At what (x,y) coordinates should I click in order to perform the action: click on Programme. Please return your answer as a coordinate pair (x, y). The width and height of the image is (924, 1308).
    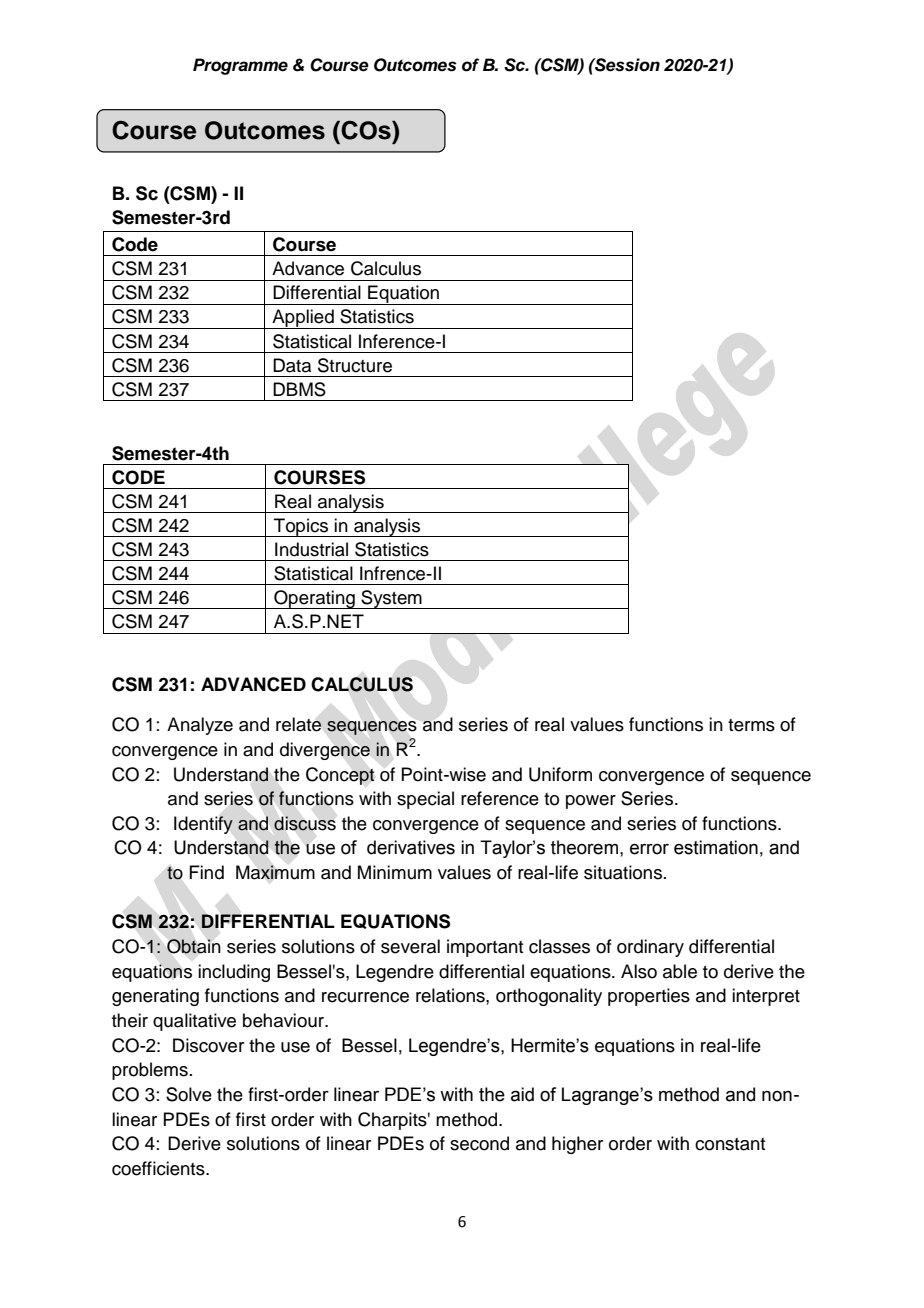
    Looking at the image, I should click on (240, 66).
